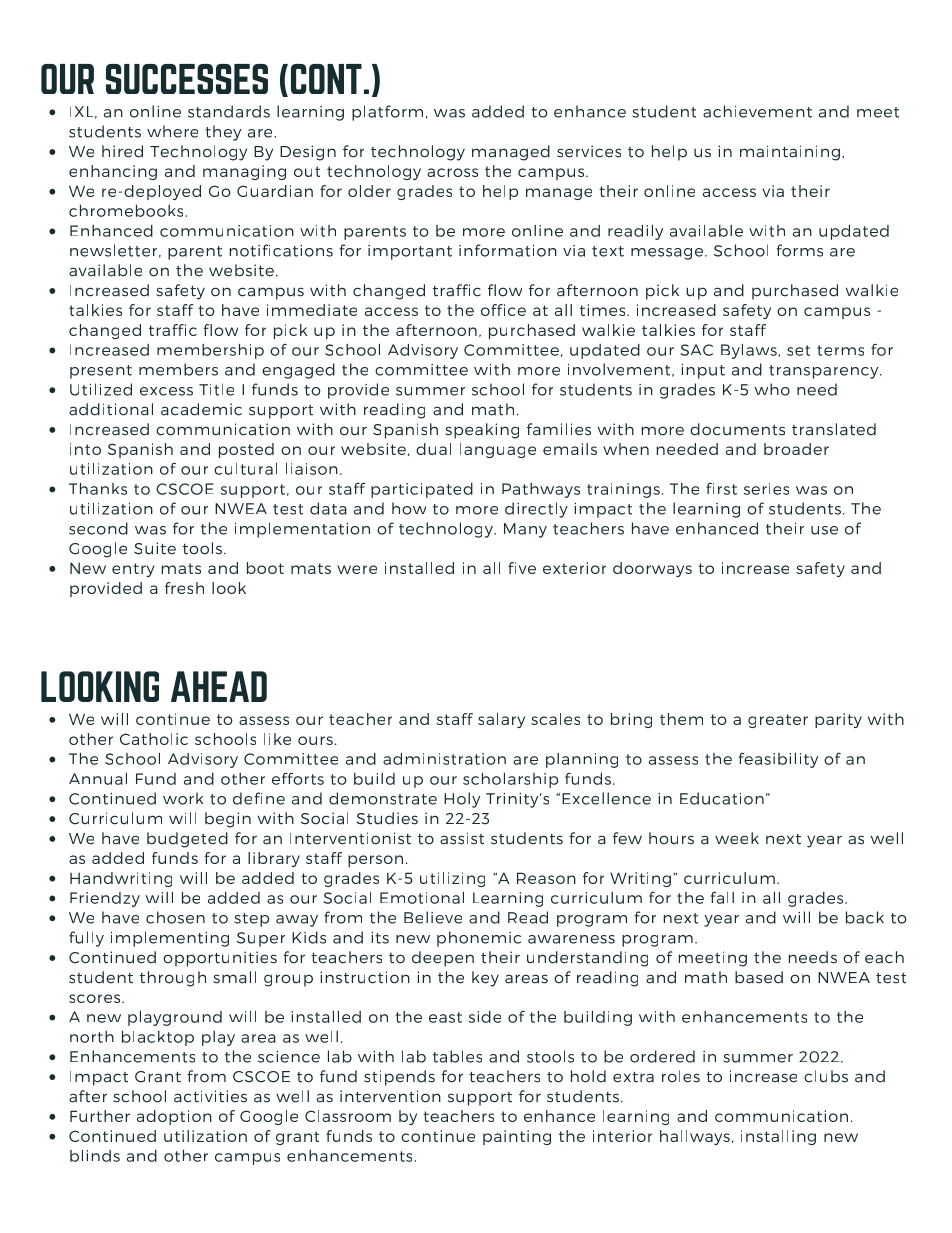 The image size is (952, 1233). What do you see at coordinates (172, 131) in the image?
I see `where` at bounding box center [172, 131].
